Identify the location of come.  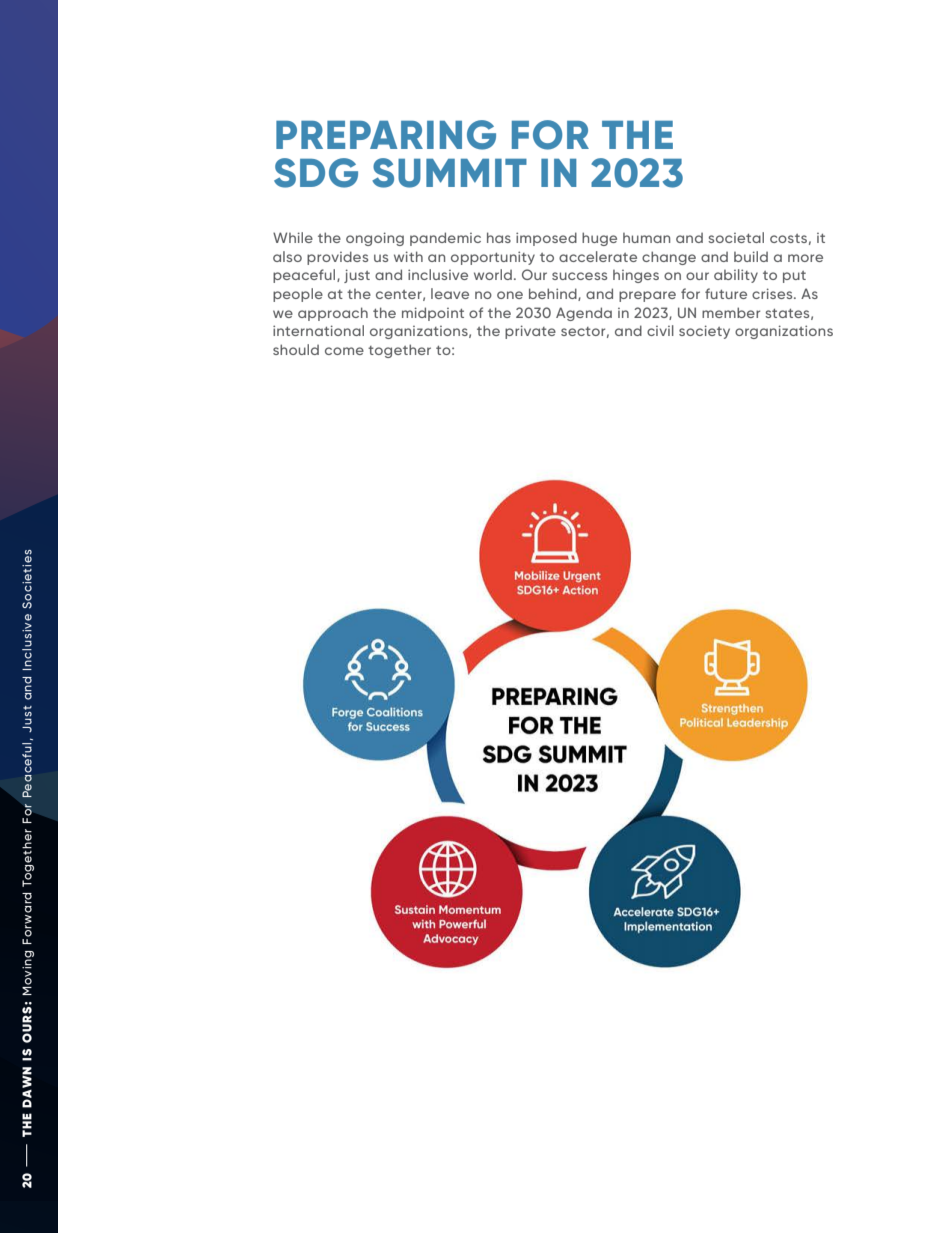
(344, 351).
